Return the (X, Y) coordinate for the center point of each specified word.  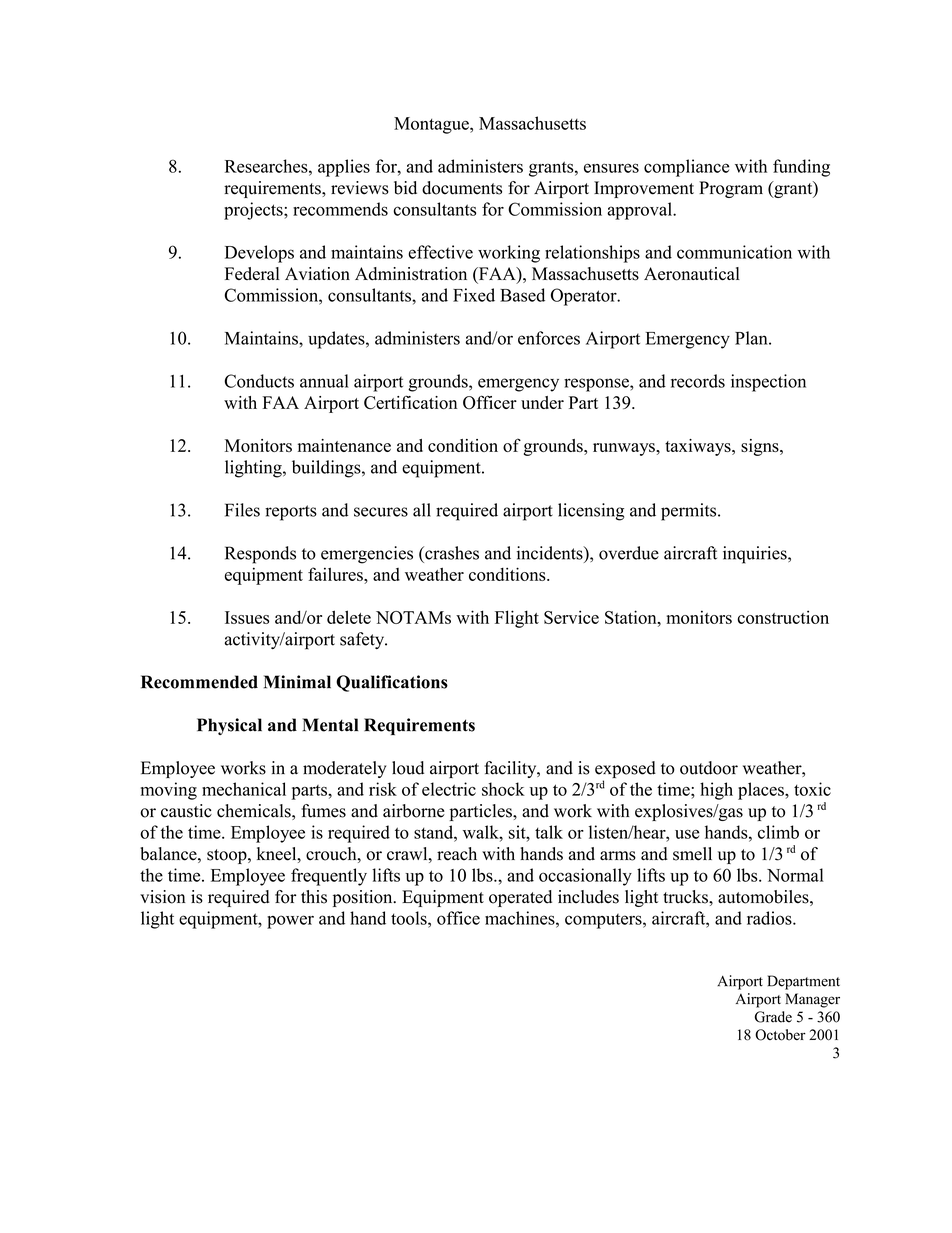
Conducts (259, 381)
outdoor (709, 768)
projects (254, 211)
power (290, 922)
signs (761, 447)
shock (503, 789)
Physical (229, 726)
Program (731, 189)
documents (462, 188)
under (542, 402)
